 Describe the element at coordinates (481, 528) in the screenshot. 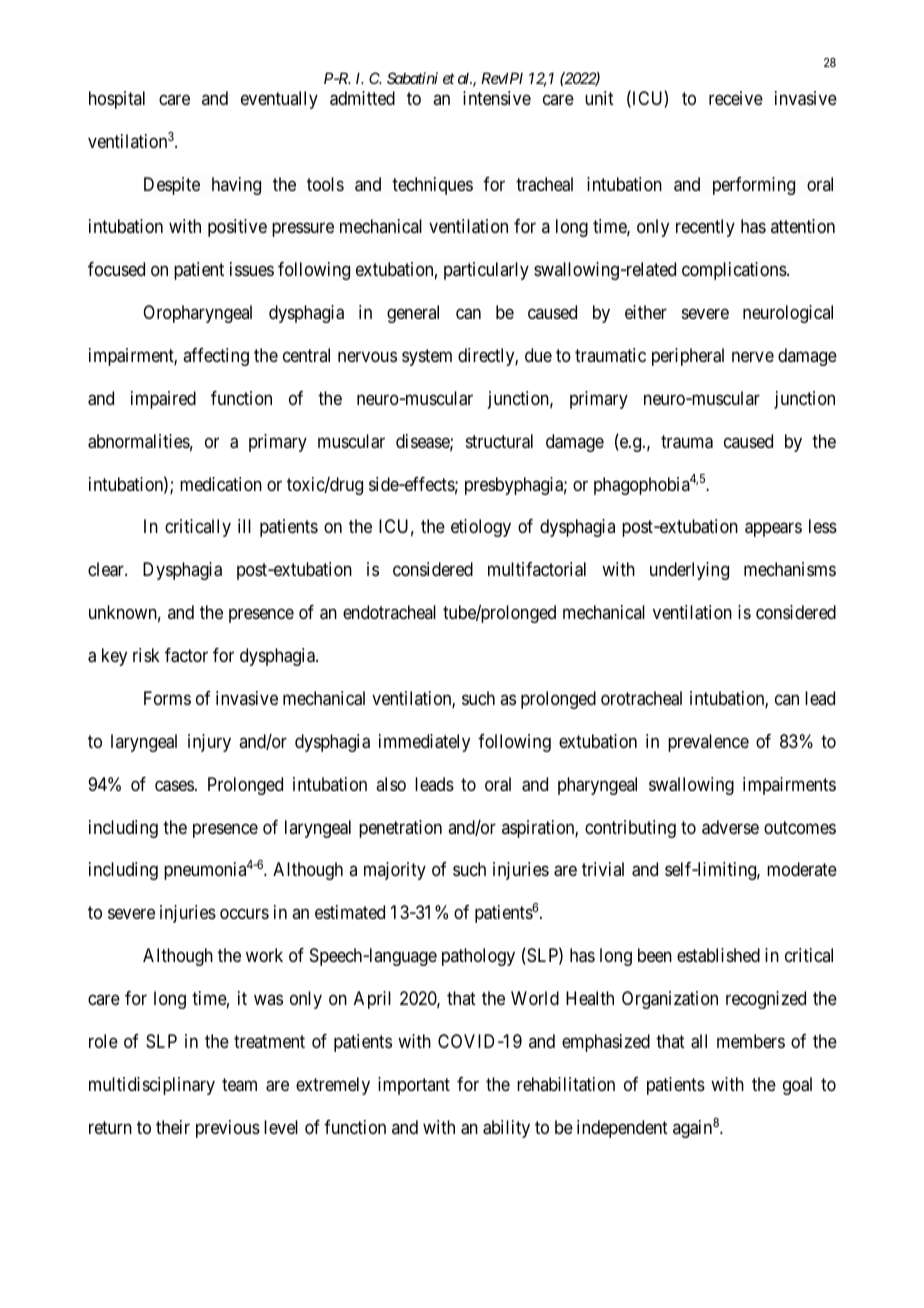

I see `etiology` at that location.
